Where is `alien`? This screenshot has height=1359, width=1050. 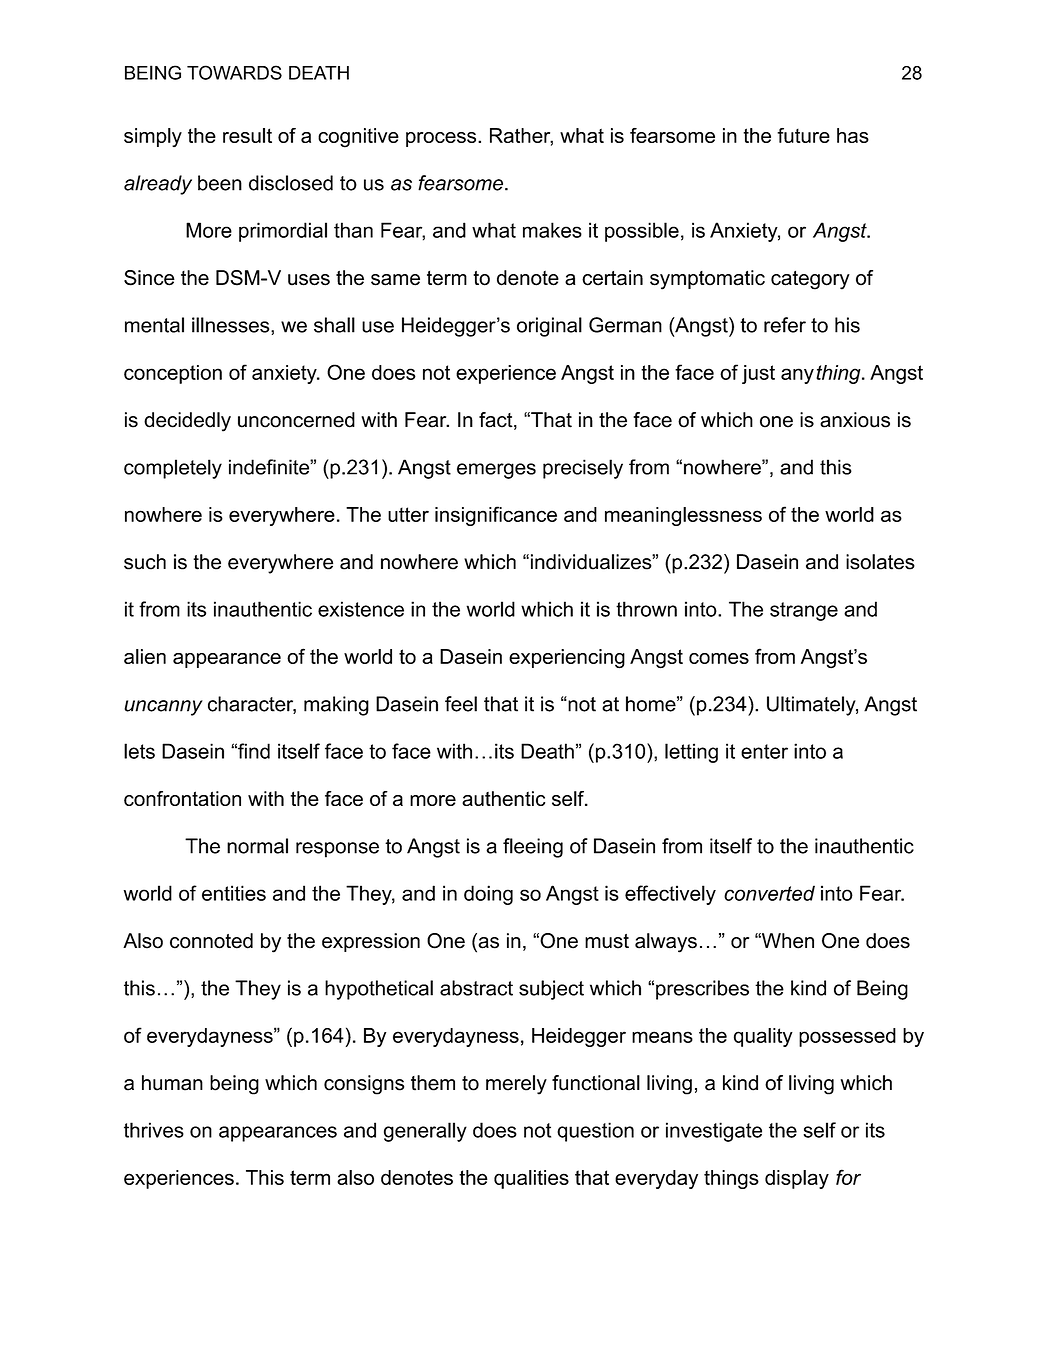
alien is located at coordinates (145, 656).
